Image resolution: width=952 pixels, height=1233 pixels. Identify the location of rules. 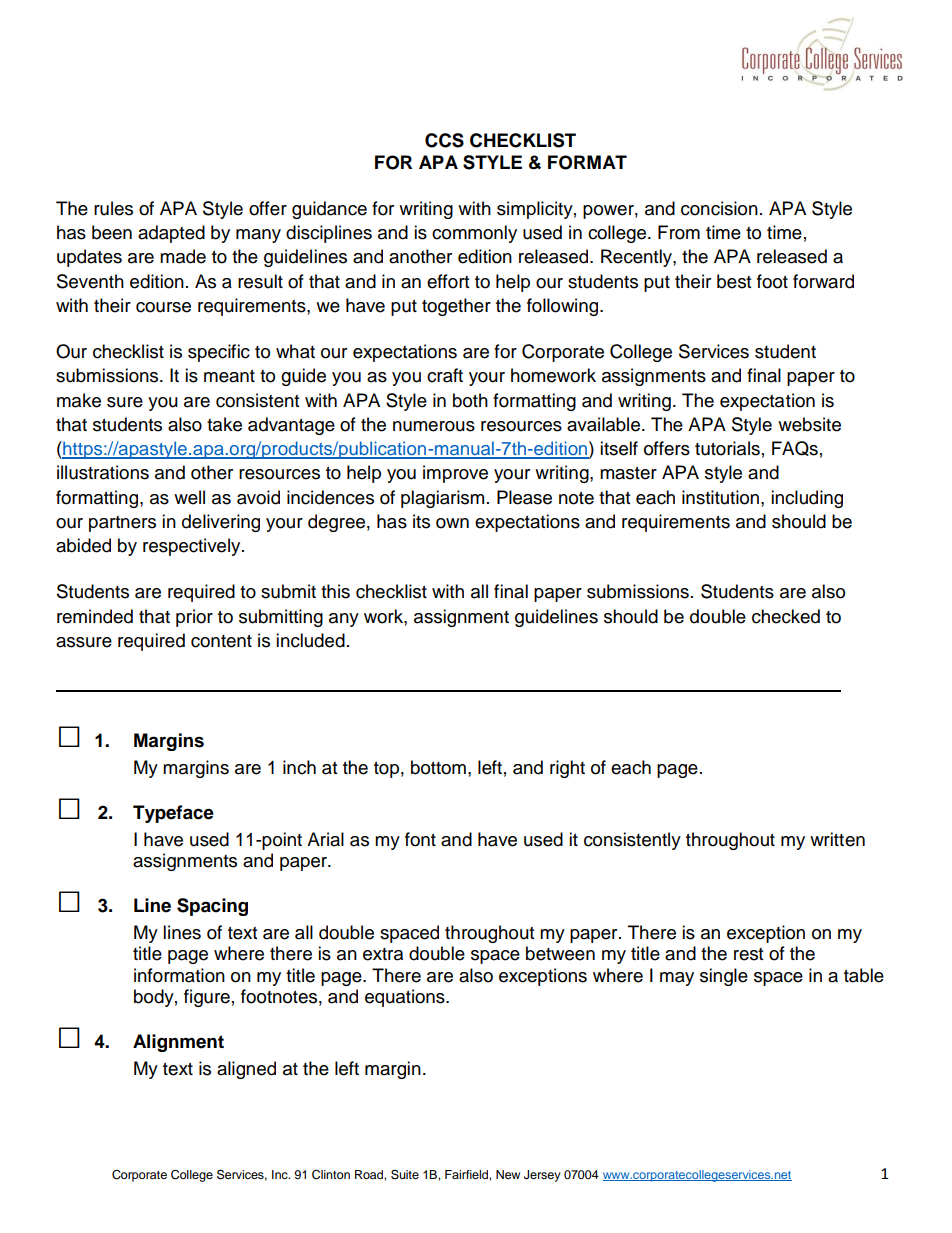
(113, 208).
